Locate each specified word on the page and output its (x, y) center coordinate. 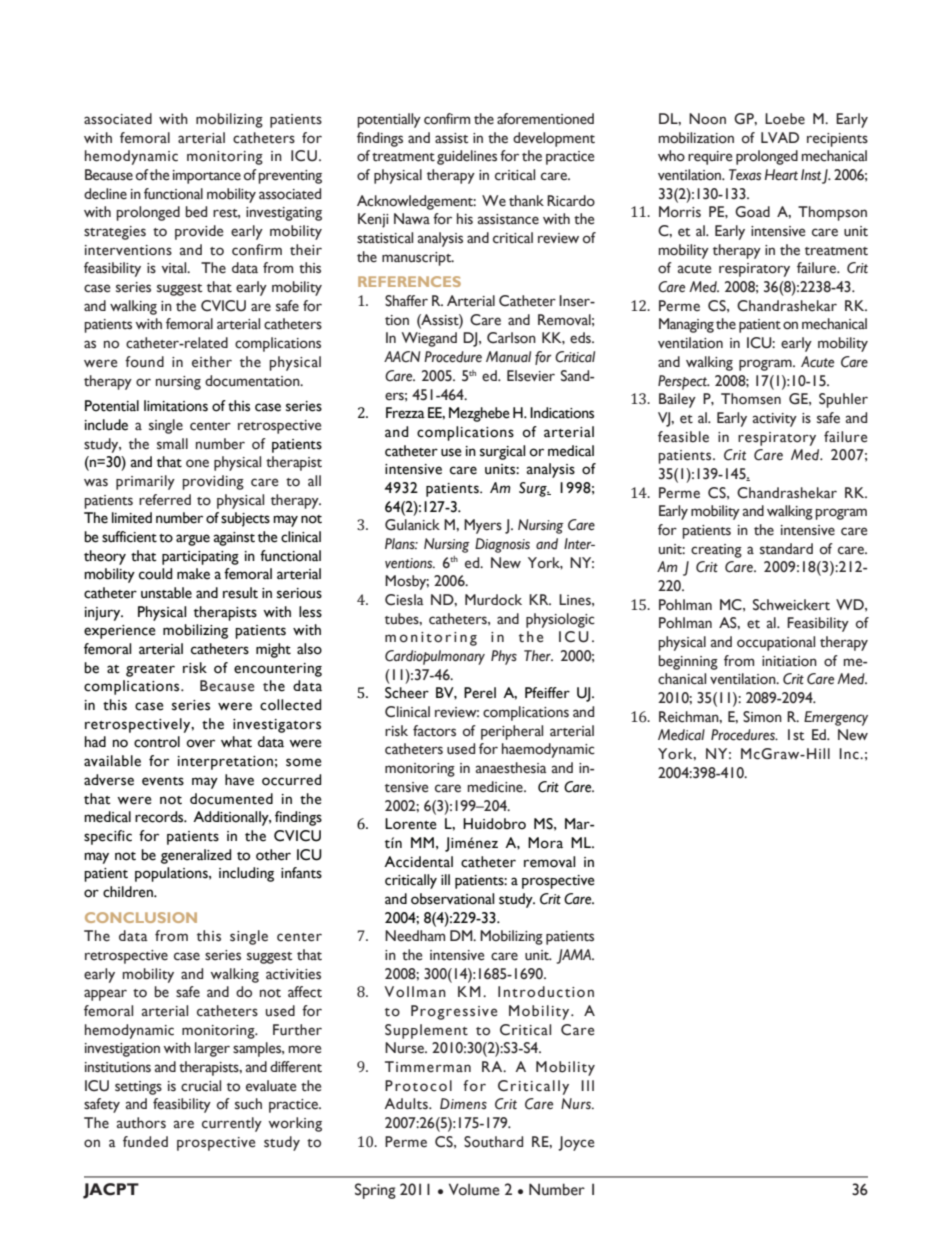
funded (145, 1142)
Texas (745, 175)
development (554, 139)
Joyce (576, 1143)
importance (207, 177)
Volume (474, 1189)
